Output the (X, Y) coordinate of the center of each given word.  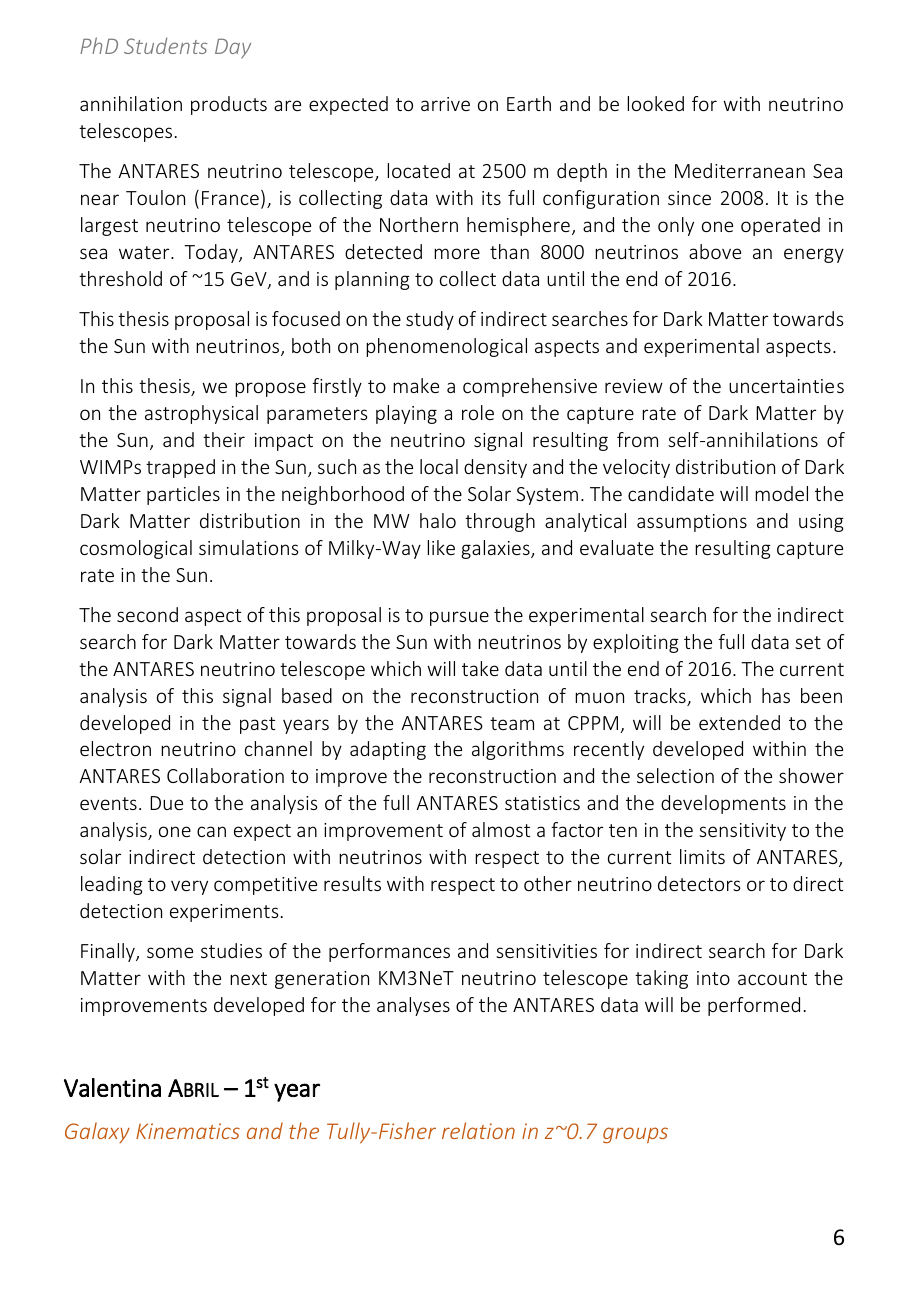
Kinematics (188, 1131)
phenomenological (446, 347)
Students (165, 45)
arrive (445, 104)
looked (655, 103)
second (147, 614)
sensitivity (742, 832)
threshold (120, 278)
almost (501, 829)
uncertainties (786, 386)
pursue (459, 618)
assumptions (692, 523)
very (189, 887)
